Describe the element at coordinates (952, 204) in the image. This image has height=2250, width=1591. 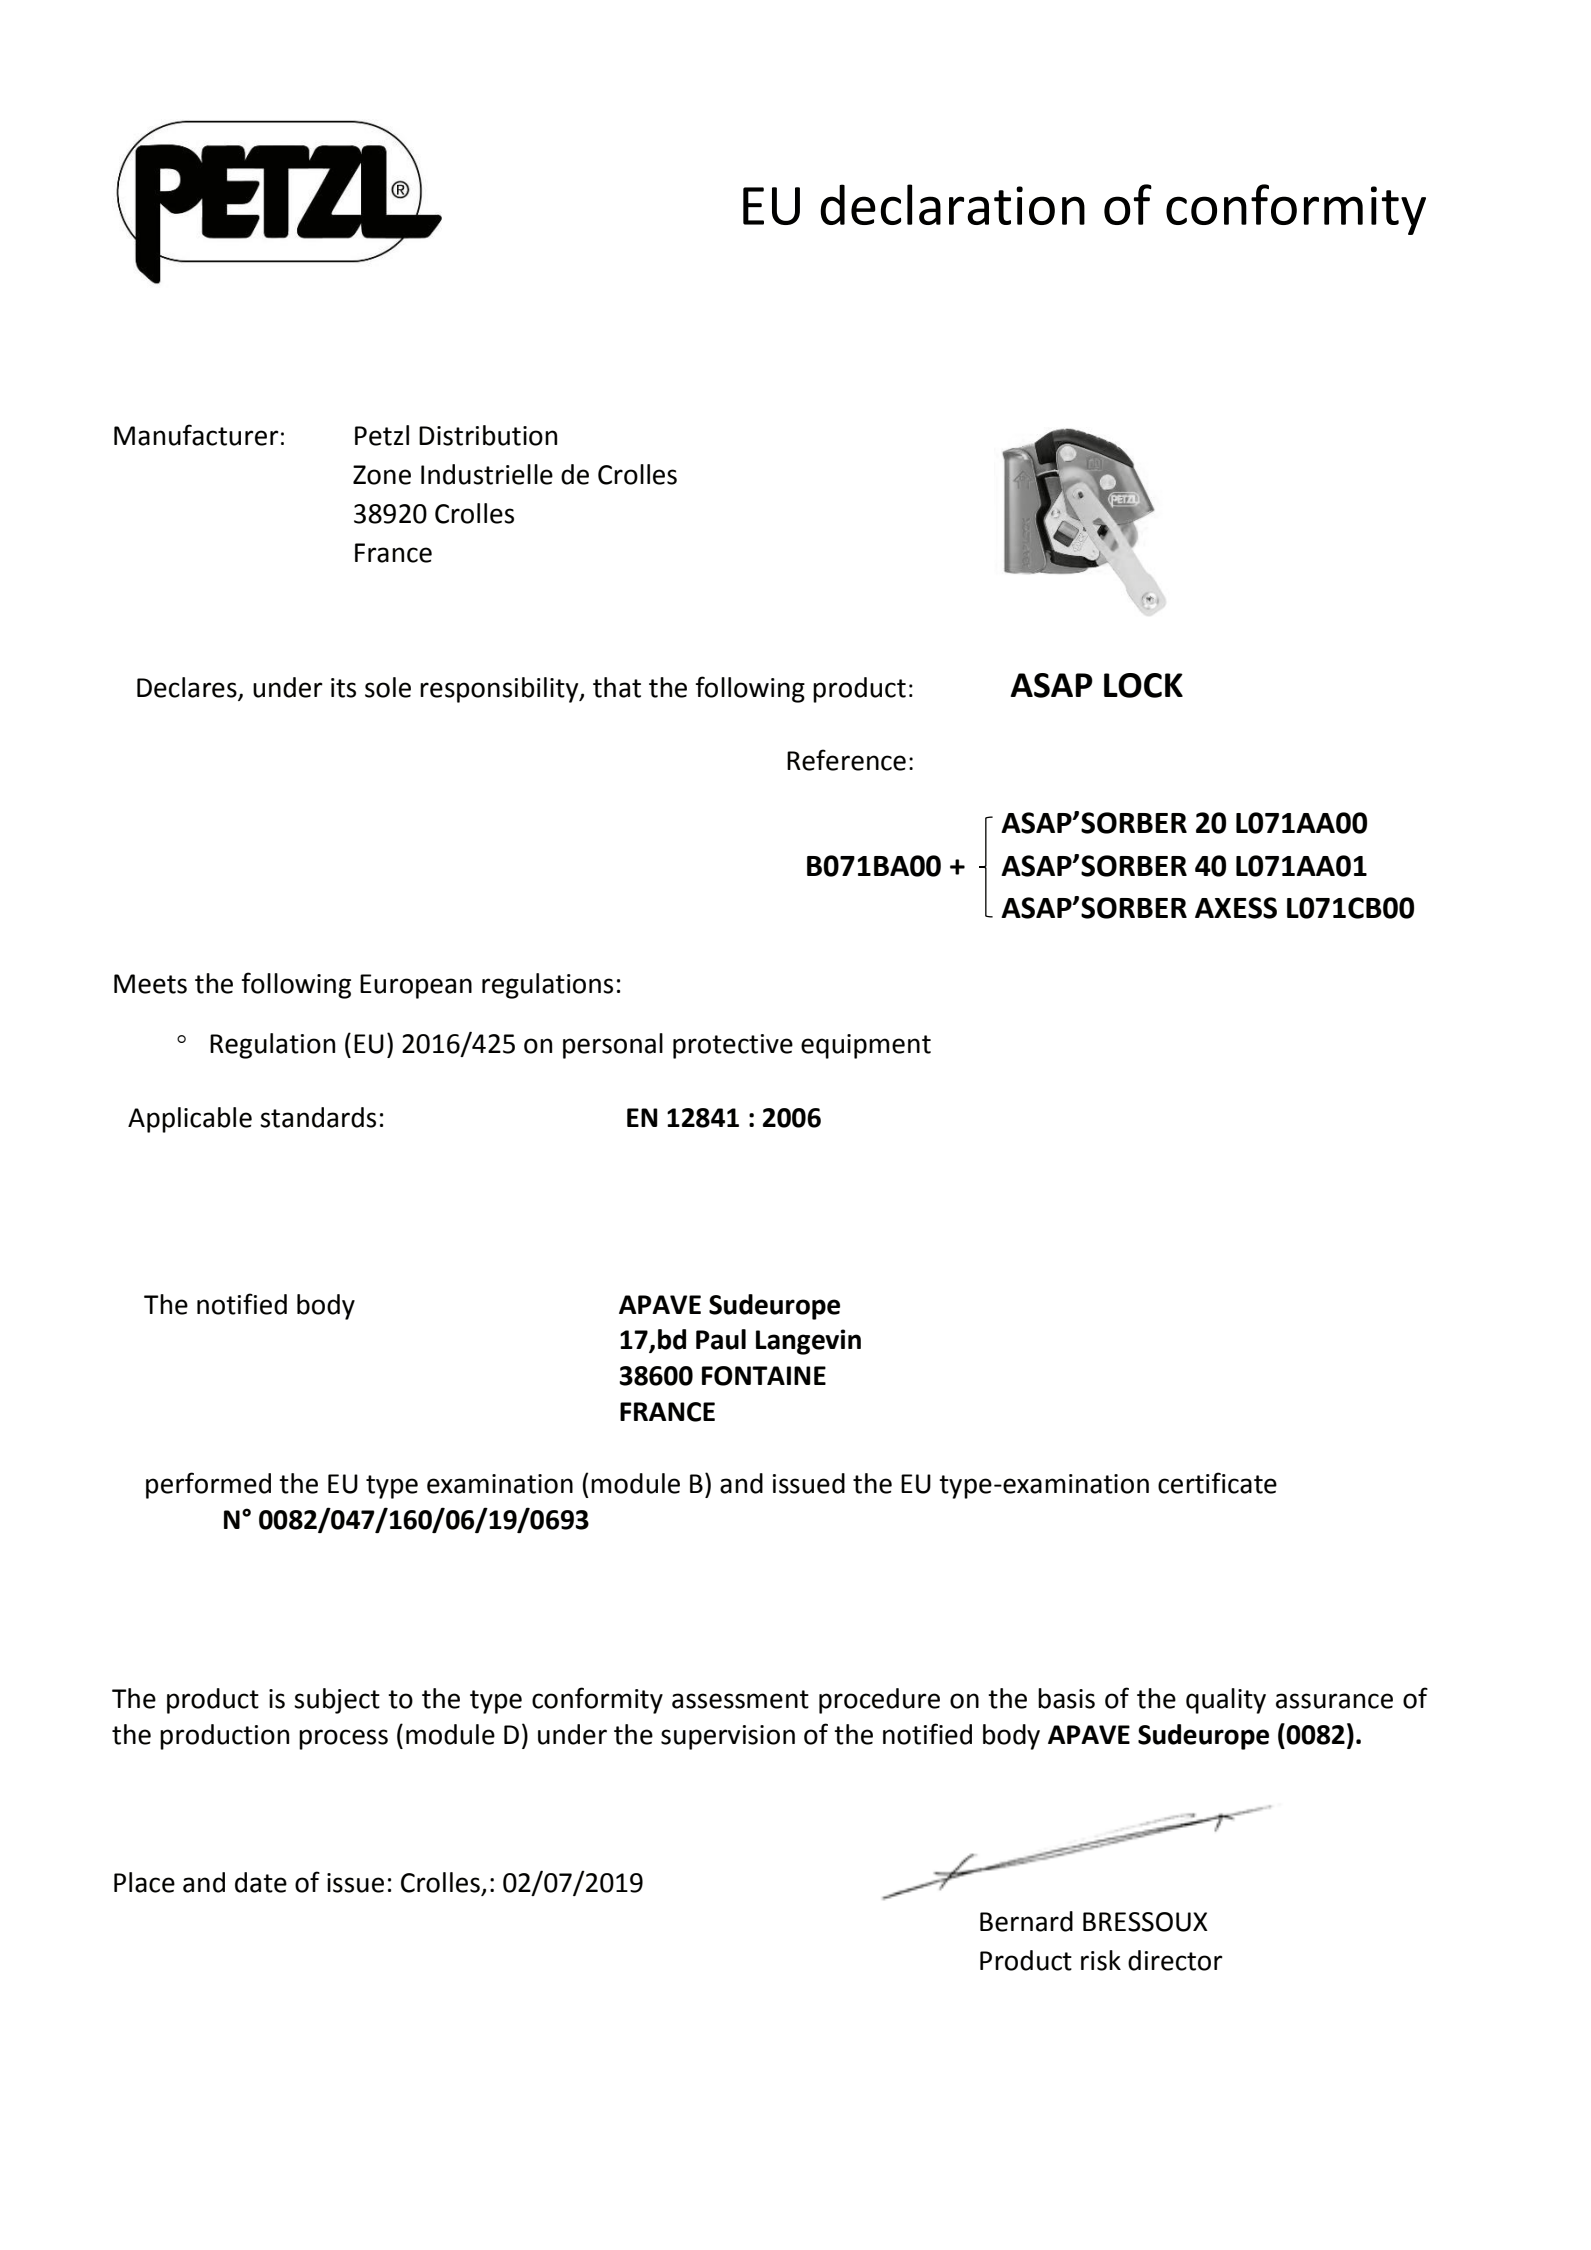
I see `declaration` at that location.
